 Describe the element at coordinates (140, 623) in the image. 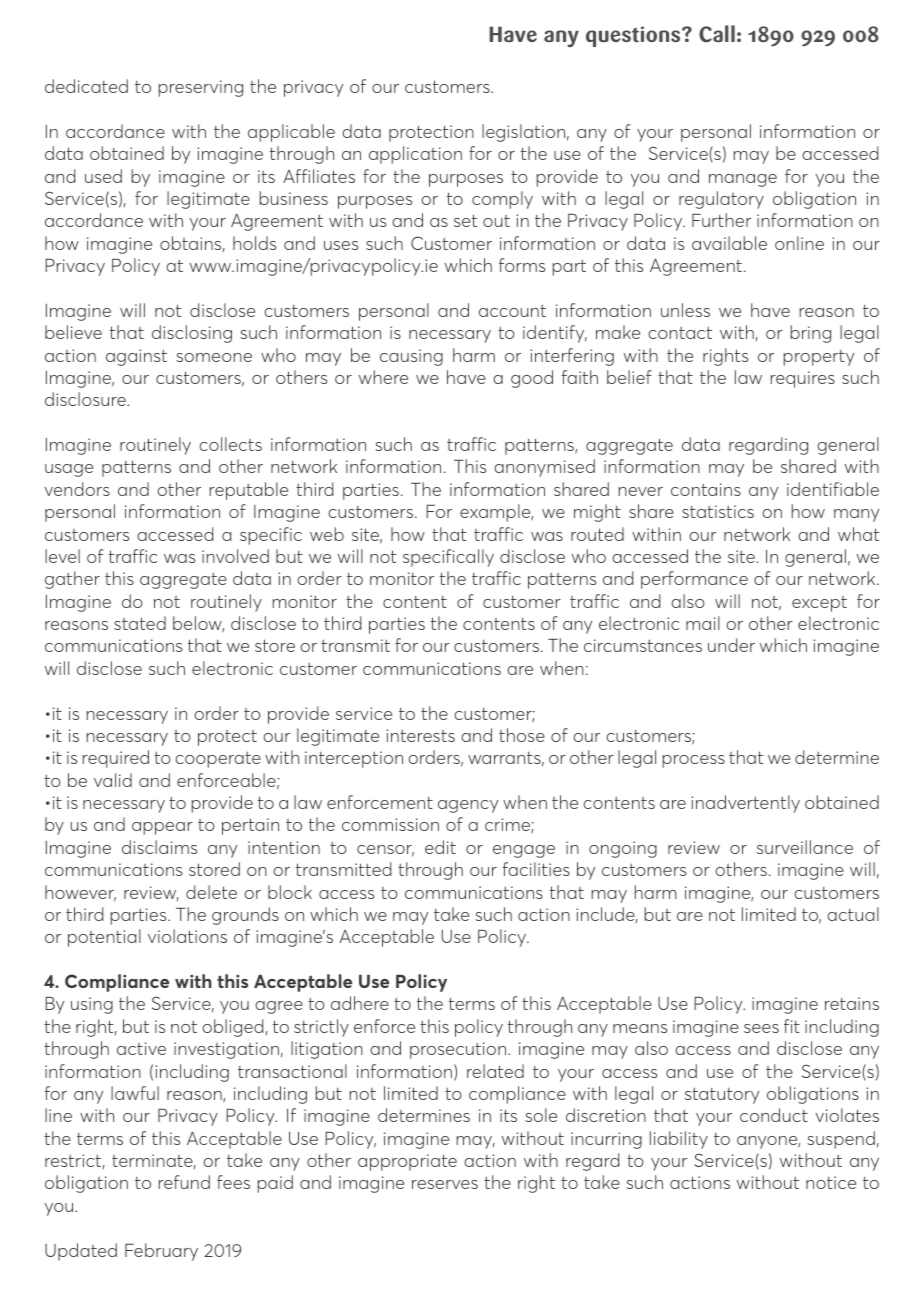

I see `stated` at that location.
